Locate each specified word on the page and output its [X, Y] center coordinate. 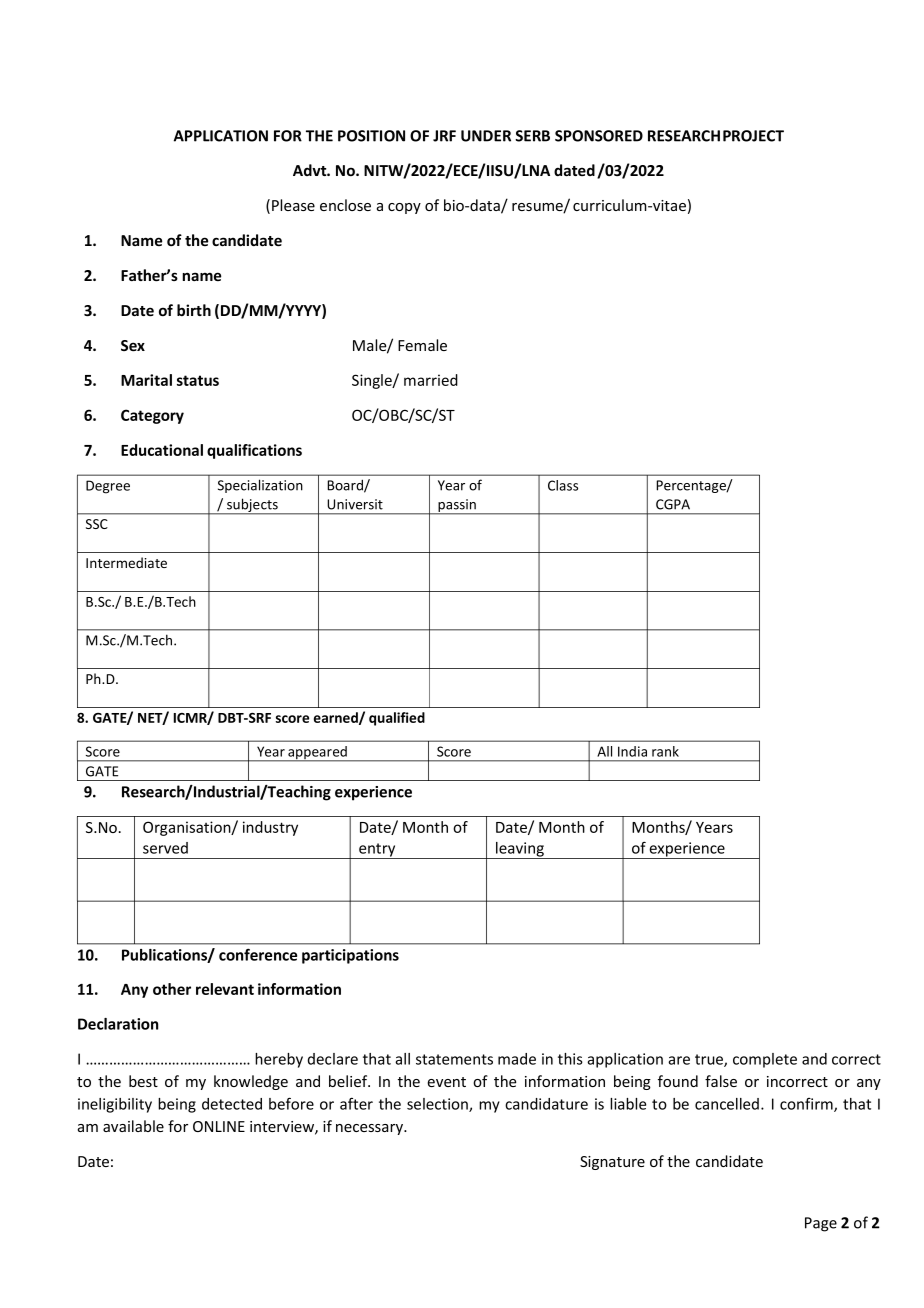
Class [563, 485]
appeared [317, 754]
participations [350, 956]
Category [152, 416]
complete [765, 1060]
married [431, 380]
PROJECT [753, 136]
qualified [397, 719]
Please [293, 205]
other [172, 989]
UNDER [486, 136]
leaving [520, 850]
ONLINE [219, 1126]
